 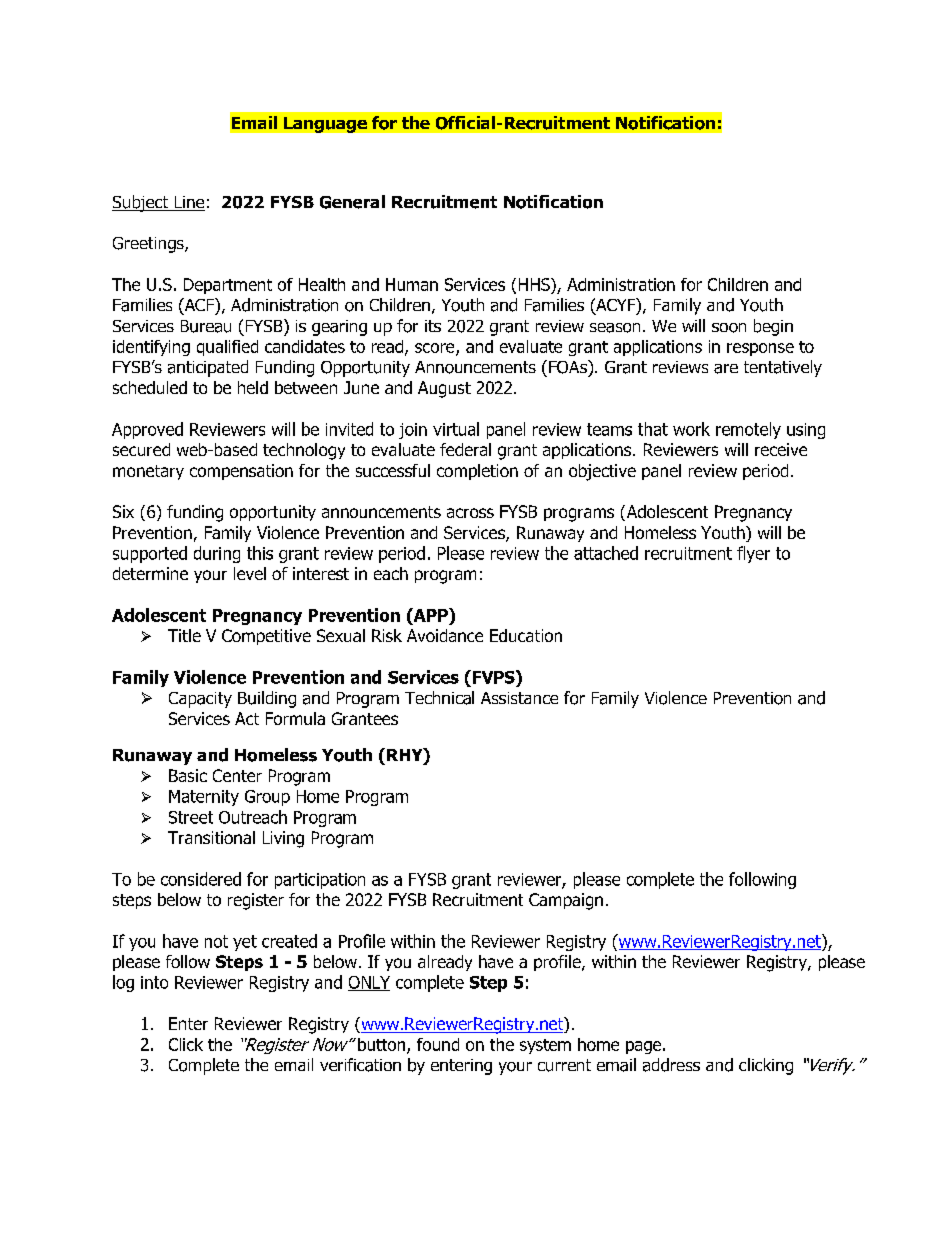 I want to click on General, so click(x=352, y=202).
